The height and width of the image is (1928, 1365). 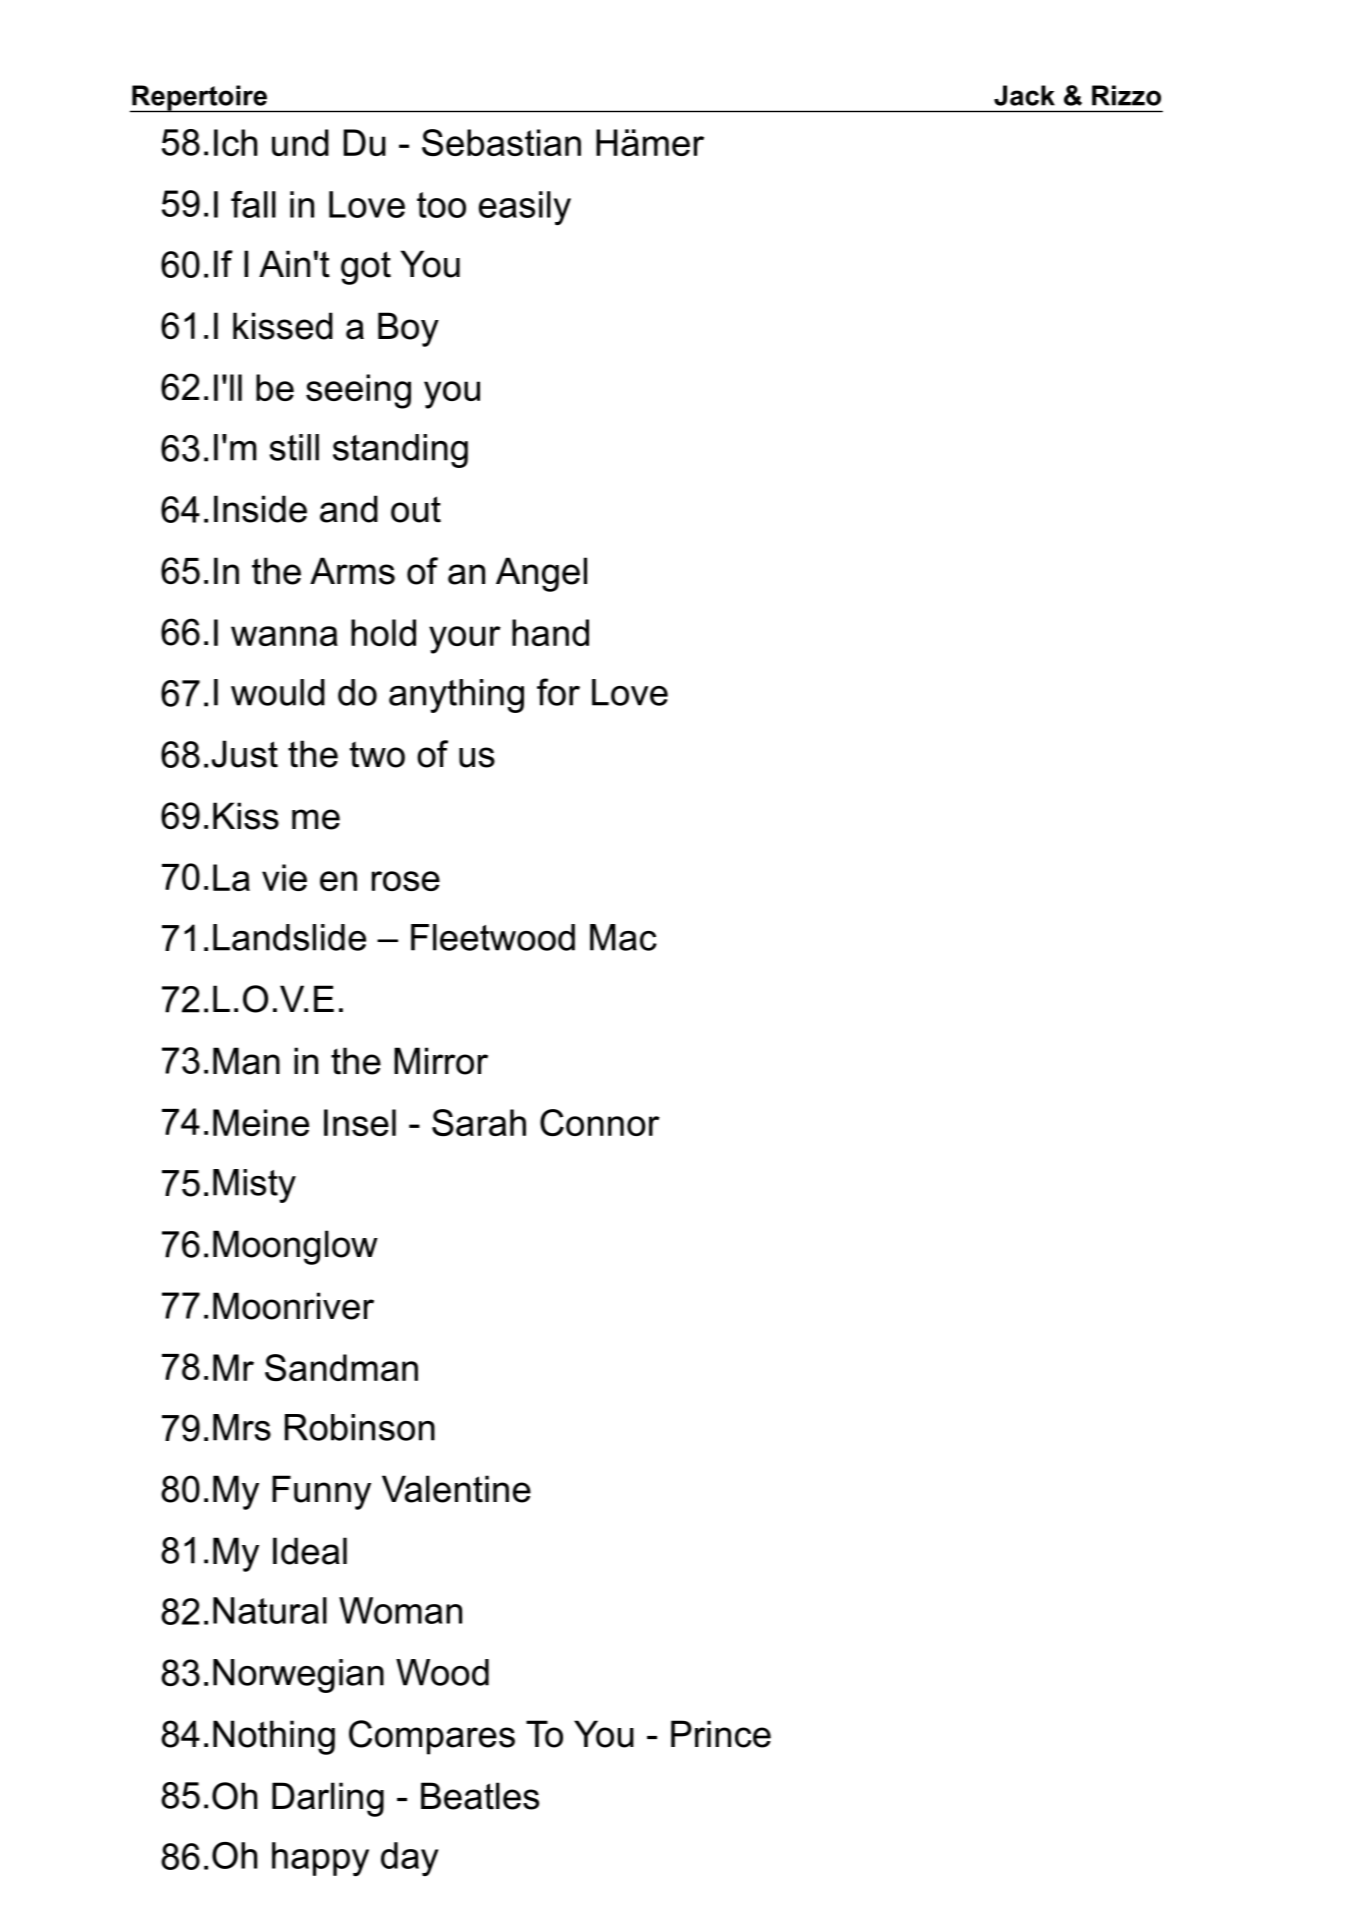 I want to click on Prince, so click(x=721, y=1734).
